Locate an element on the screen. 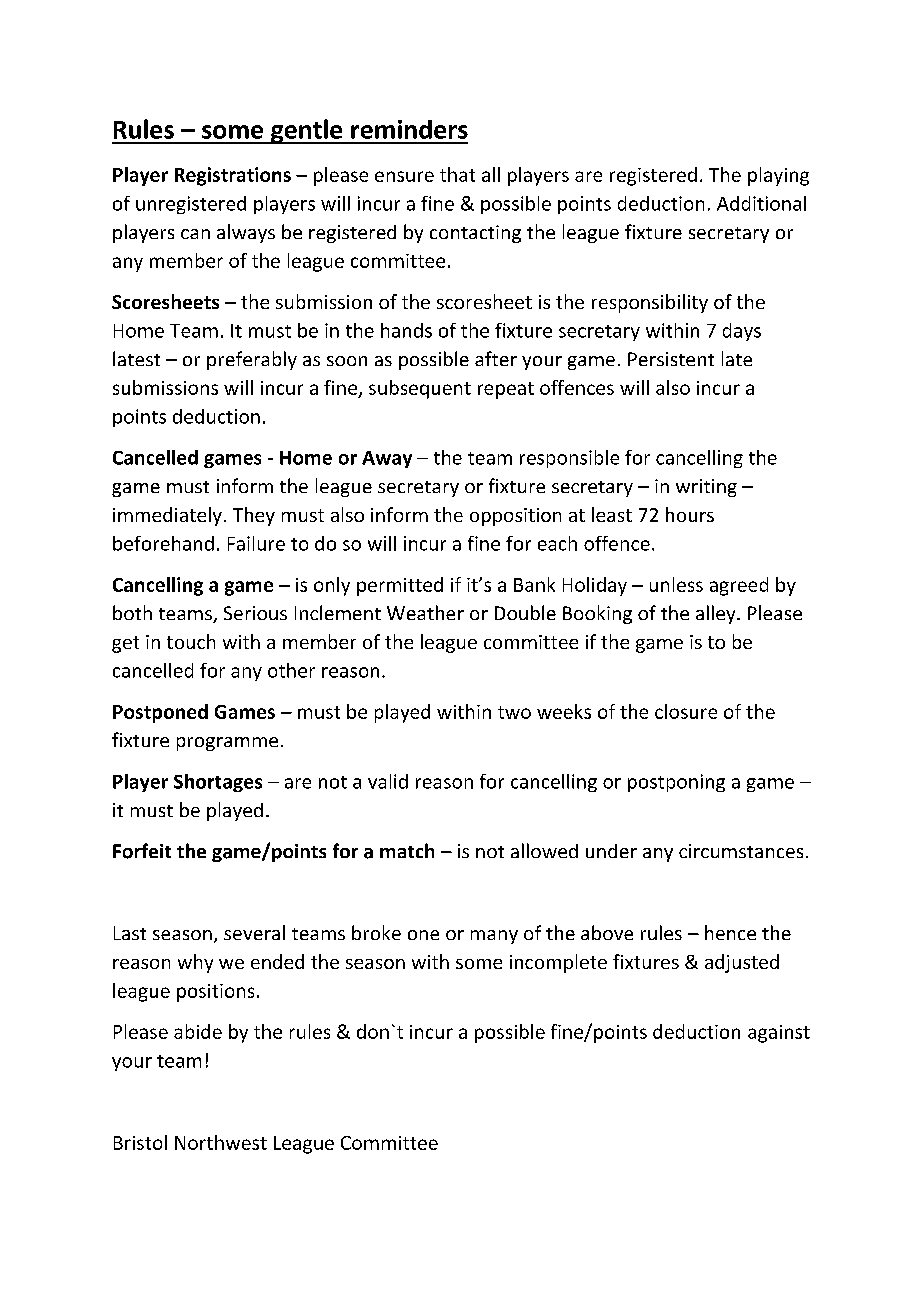 This screenshot has height=1308, width=924. that is located at coordinates (457, 174).
